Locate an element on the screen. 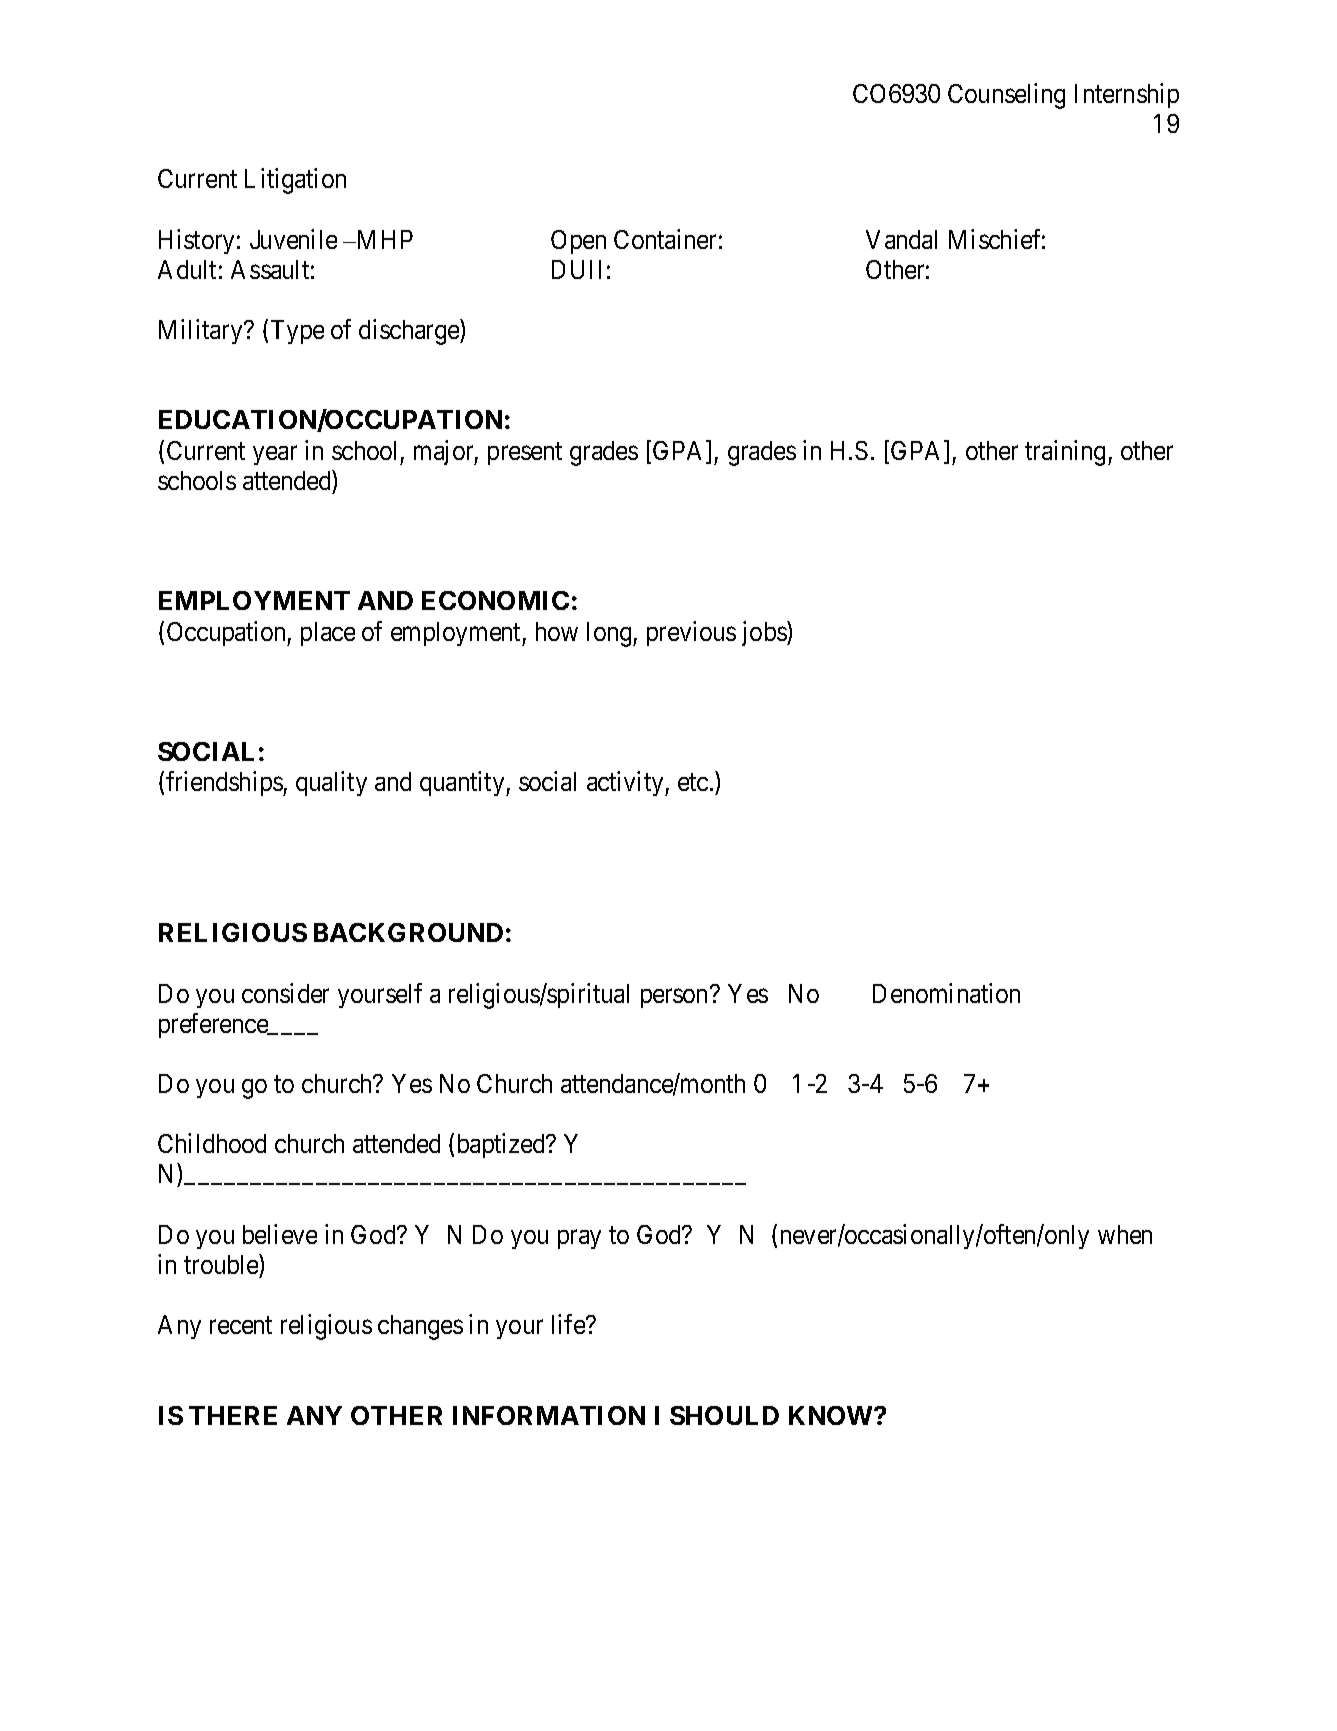 The image size is (1337, 1731). Open is located at coordinates (578, 242).
